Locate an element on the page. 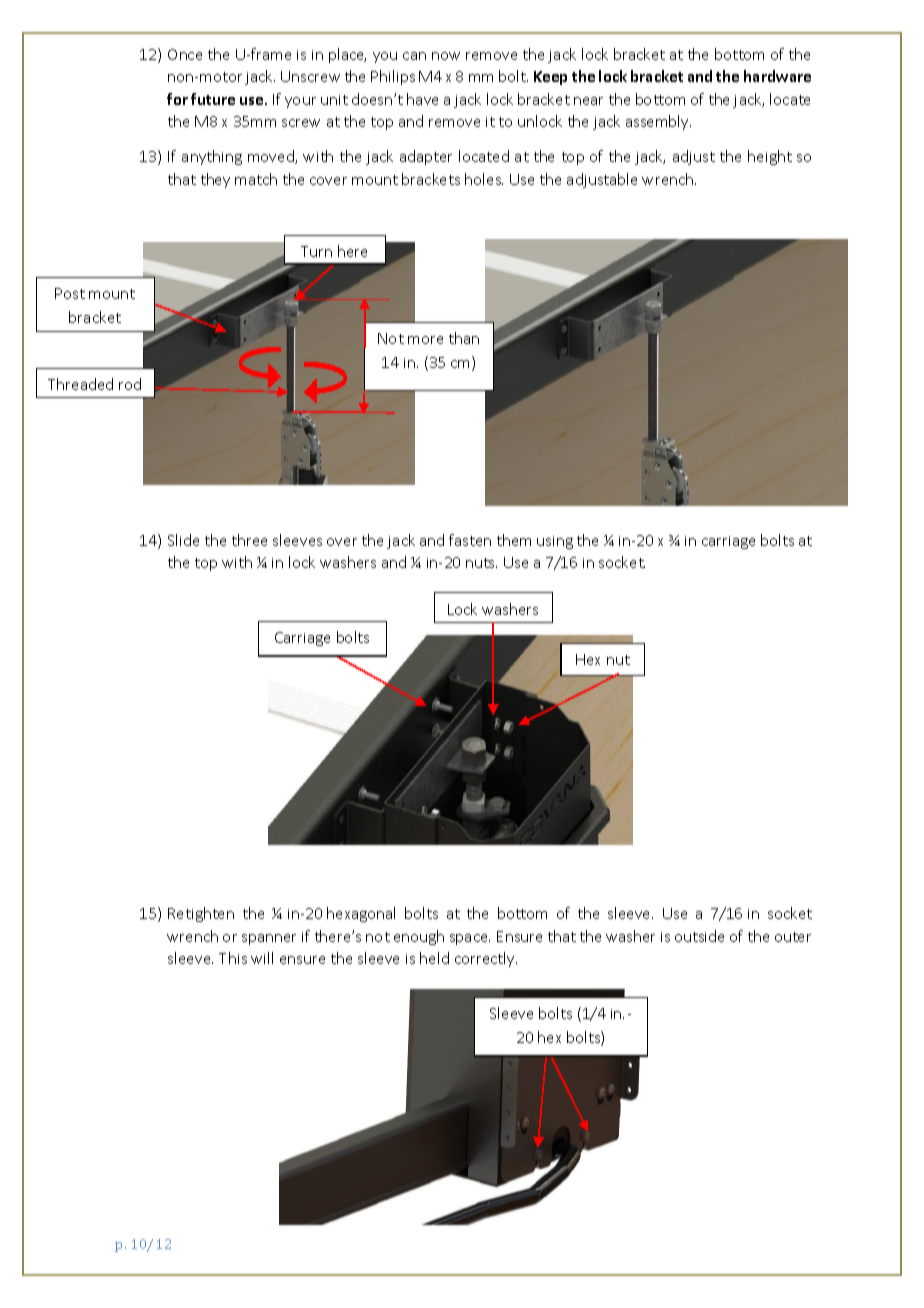  have is located at coordinates (422, 99).
